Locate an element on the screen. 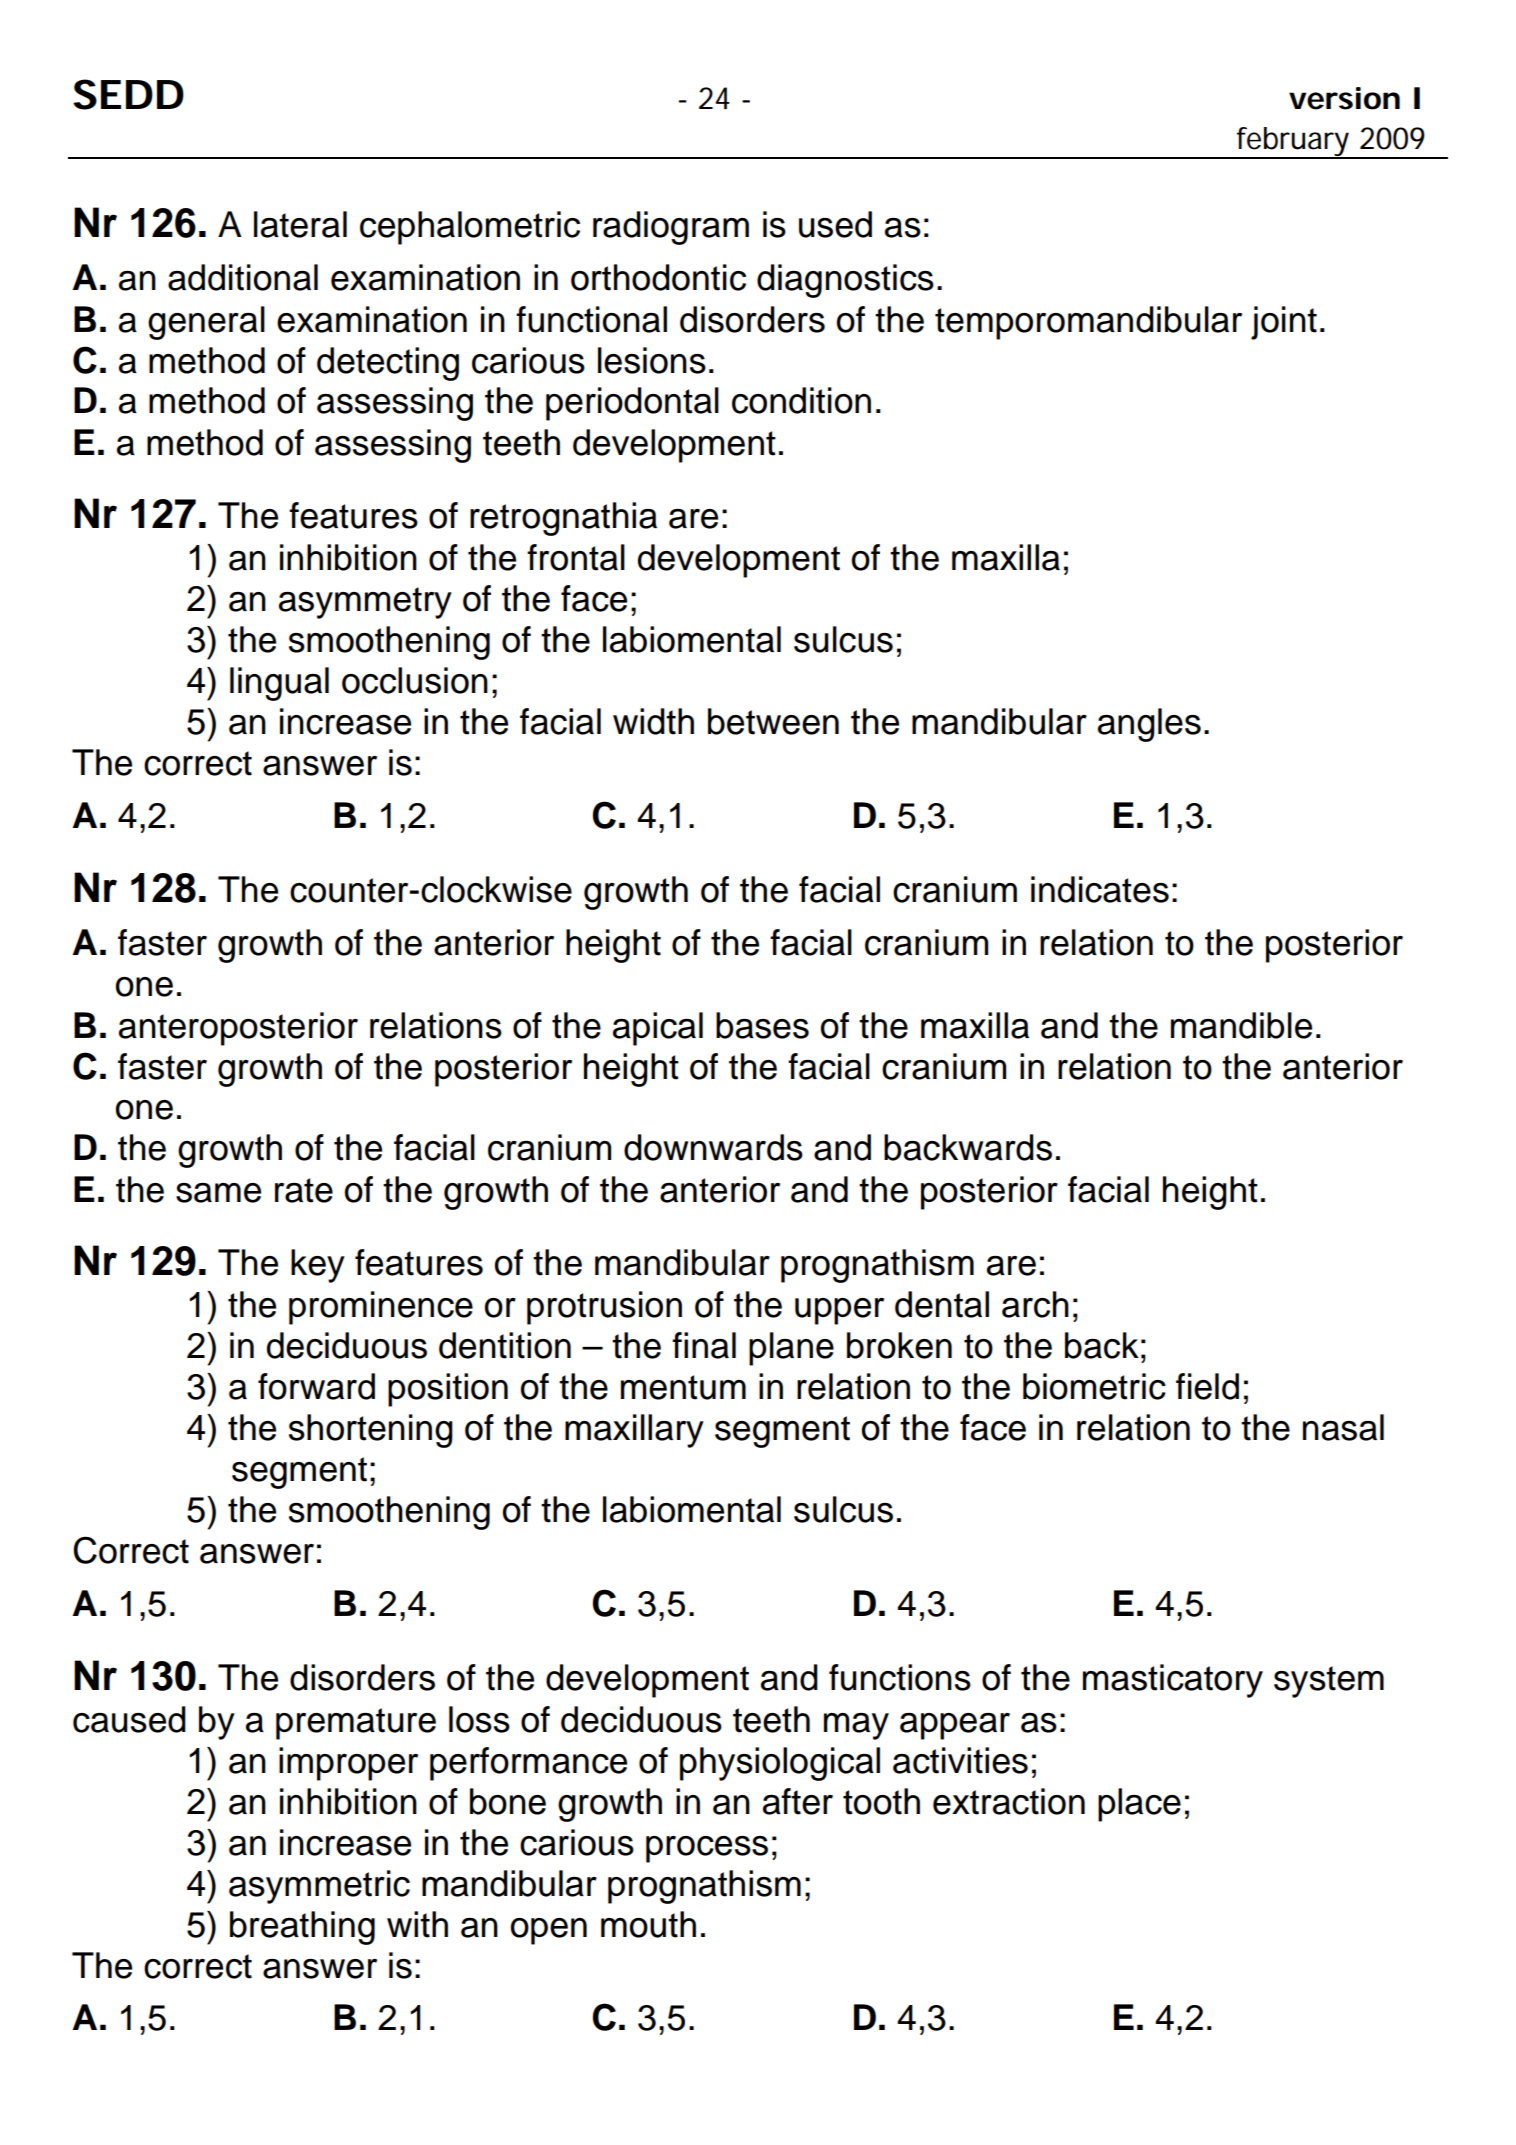 Image resolution: width=1516 pixels, height=2145 pixels. between is located at coordinates (773, 721).
